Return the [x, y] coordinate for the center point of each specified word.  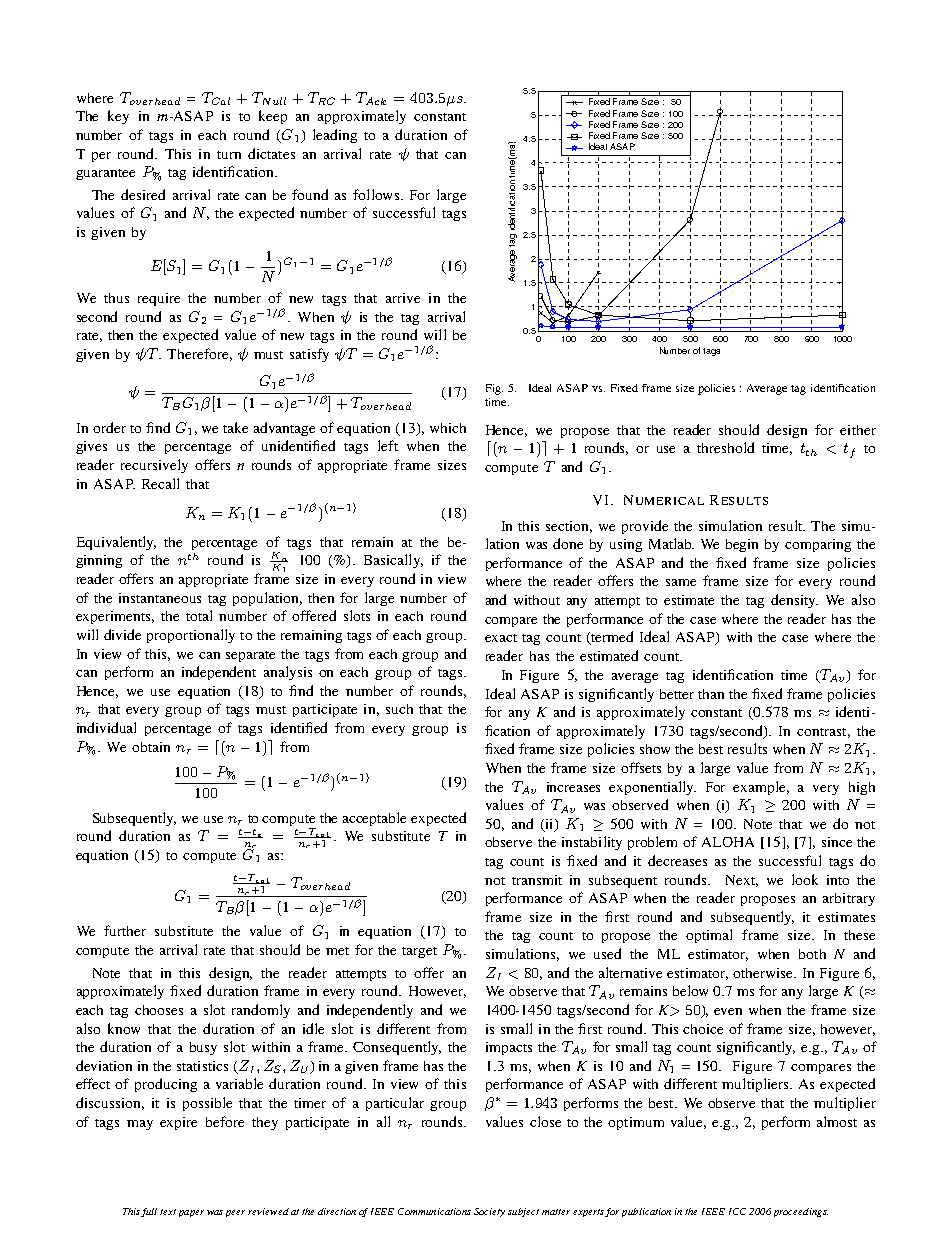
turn [229, 155]
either [858, 430]
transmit [537, 880]
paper [191, 1213]
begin [742, 545]
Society [489, 1212]
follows [376, 194]
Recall [160, 483]
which [448, 428]
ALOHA [728, 842]
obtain [151, 747]
